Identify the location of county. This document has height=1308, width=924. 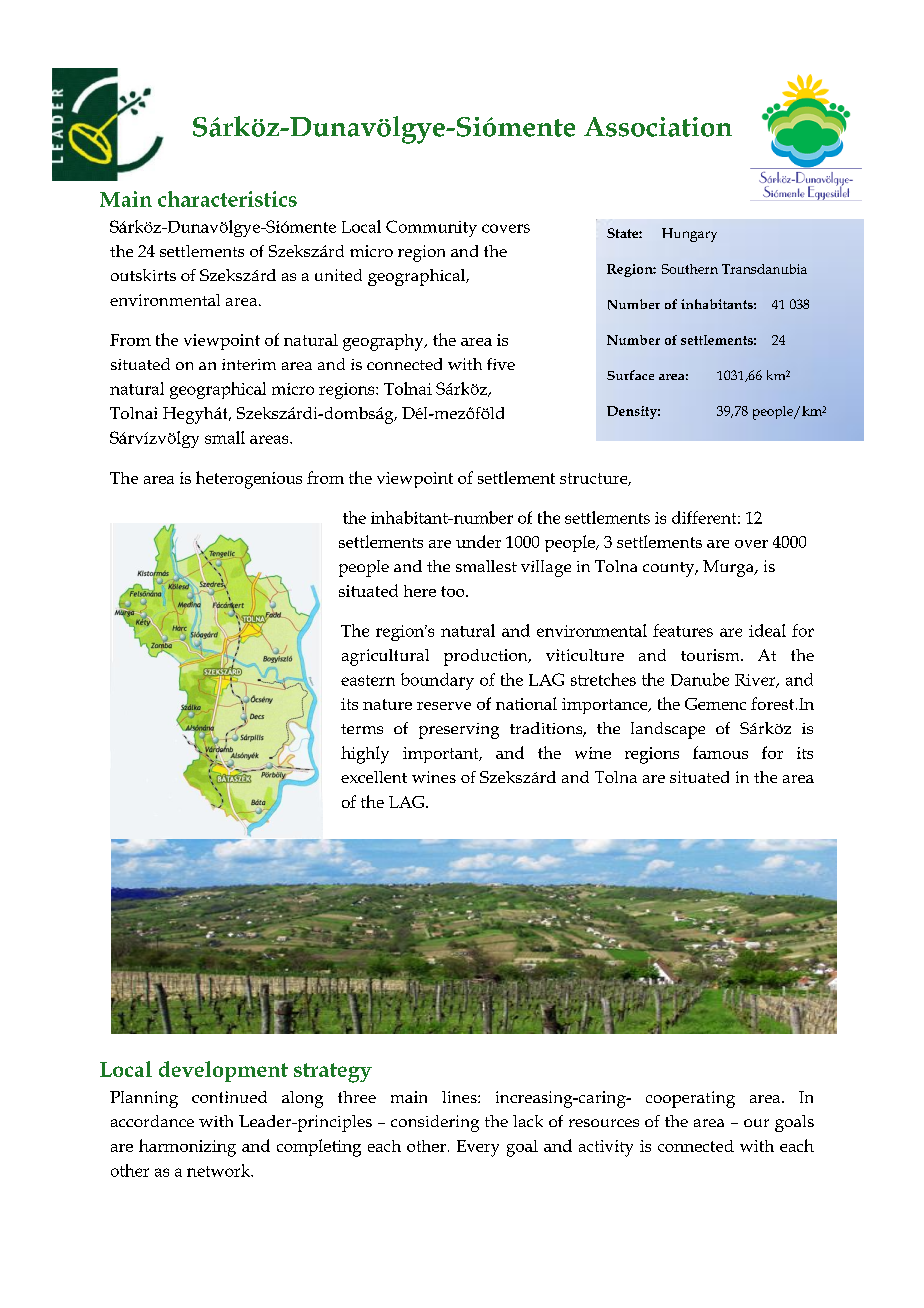
(670, 569).
